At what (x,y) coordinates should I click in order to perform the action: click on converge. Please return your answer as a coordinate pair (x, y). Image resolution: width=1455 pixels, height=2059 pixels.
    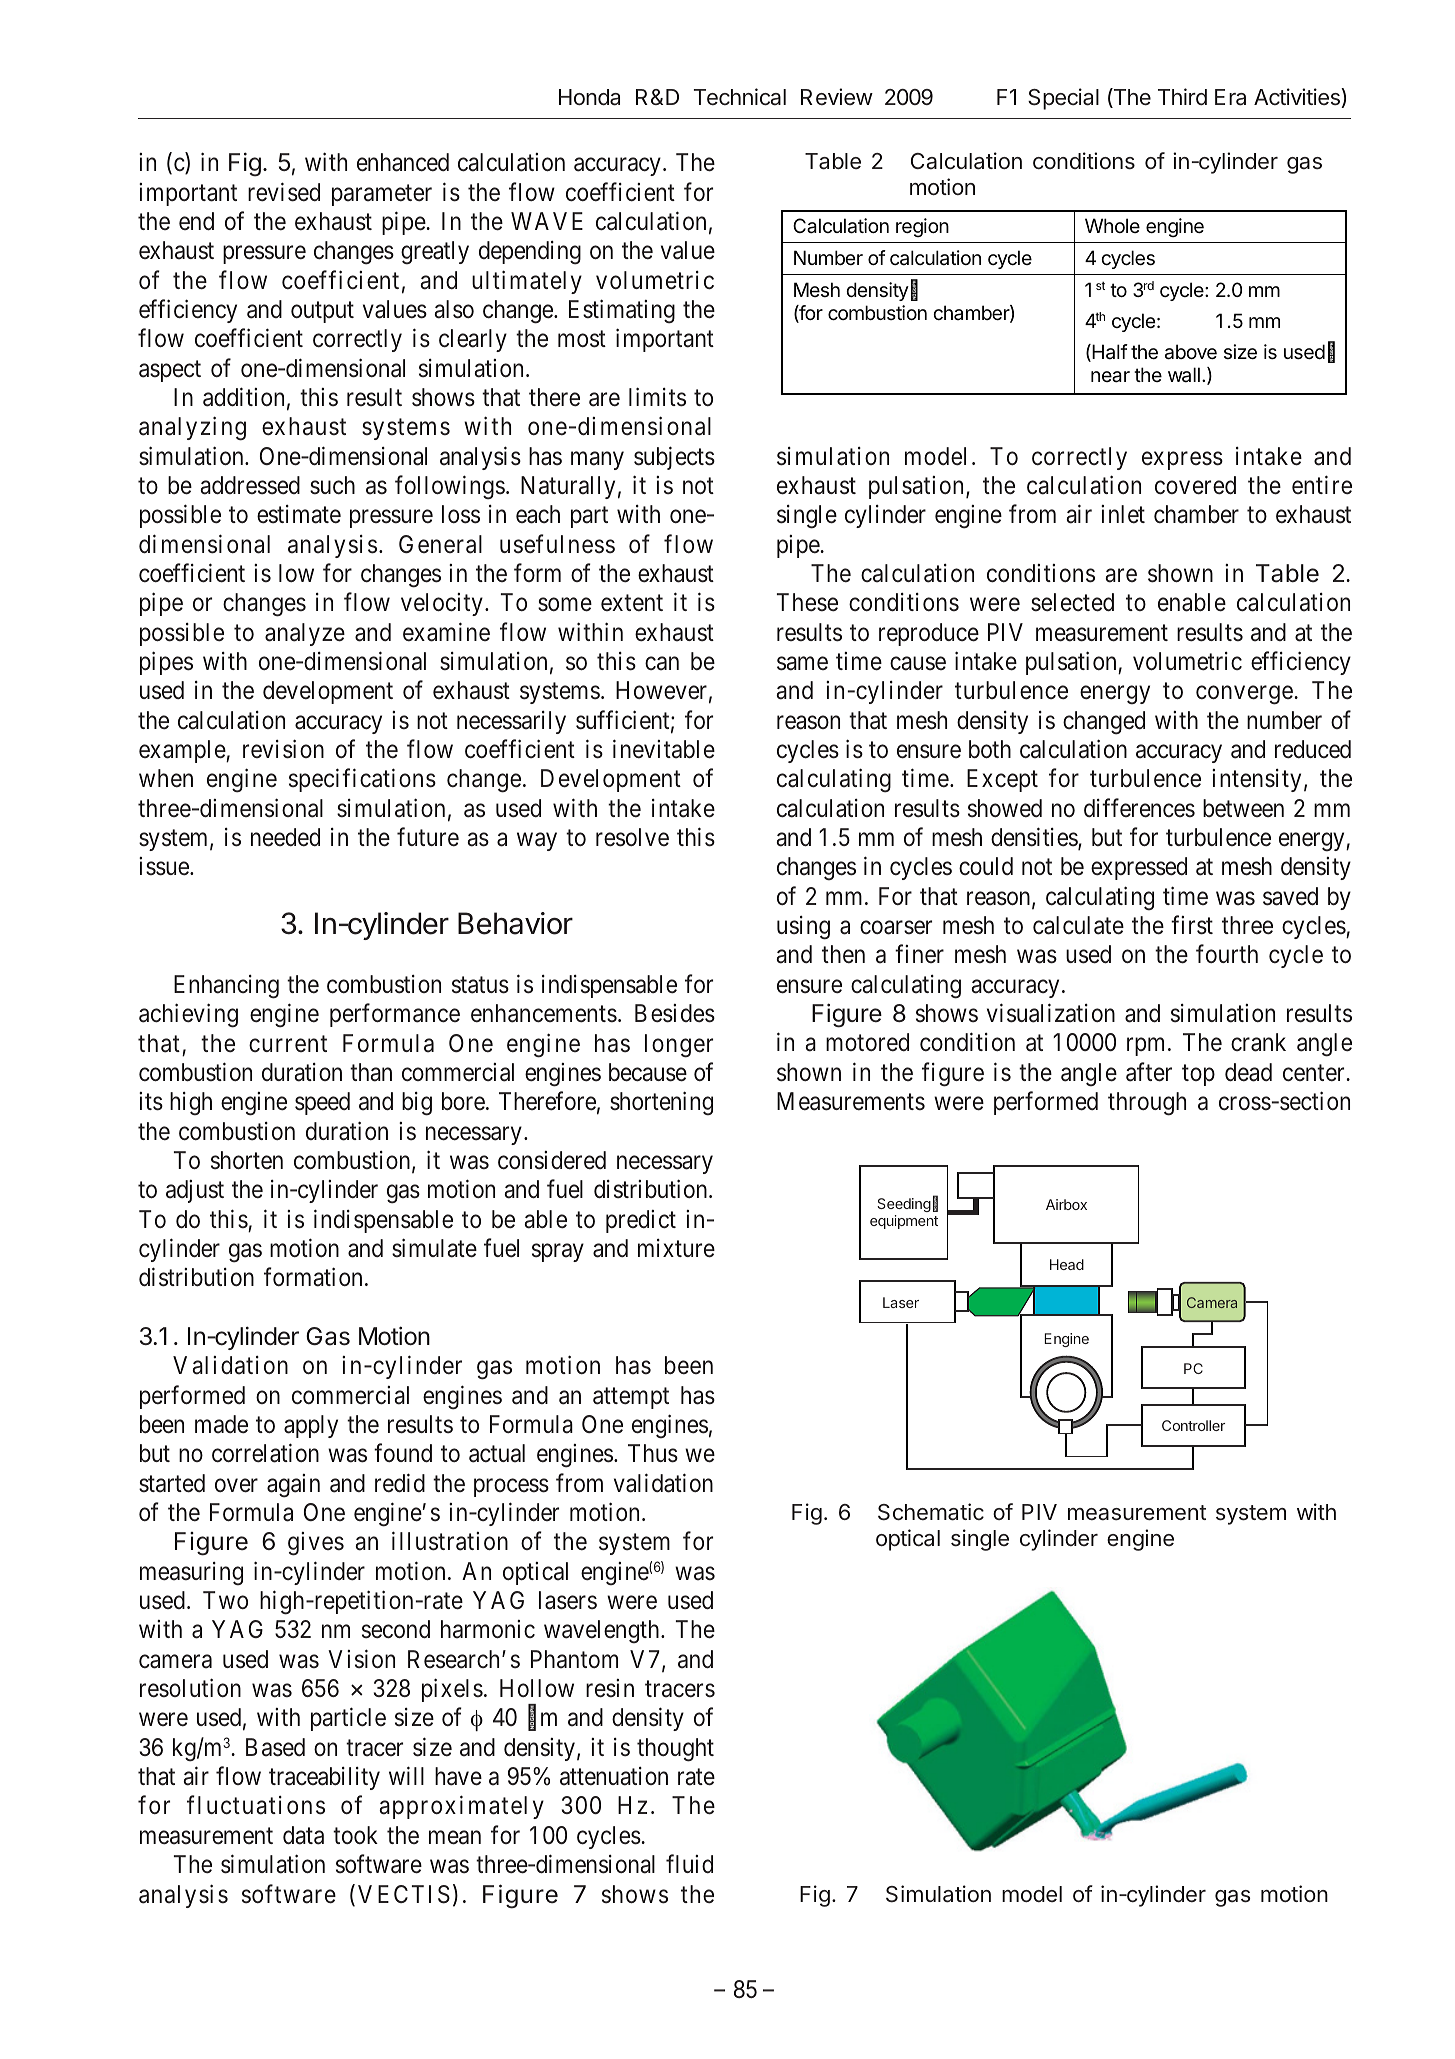
    Looking at the image, I should click on (1244, 695).
